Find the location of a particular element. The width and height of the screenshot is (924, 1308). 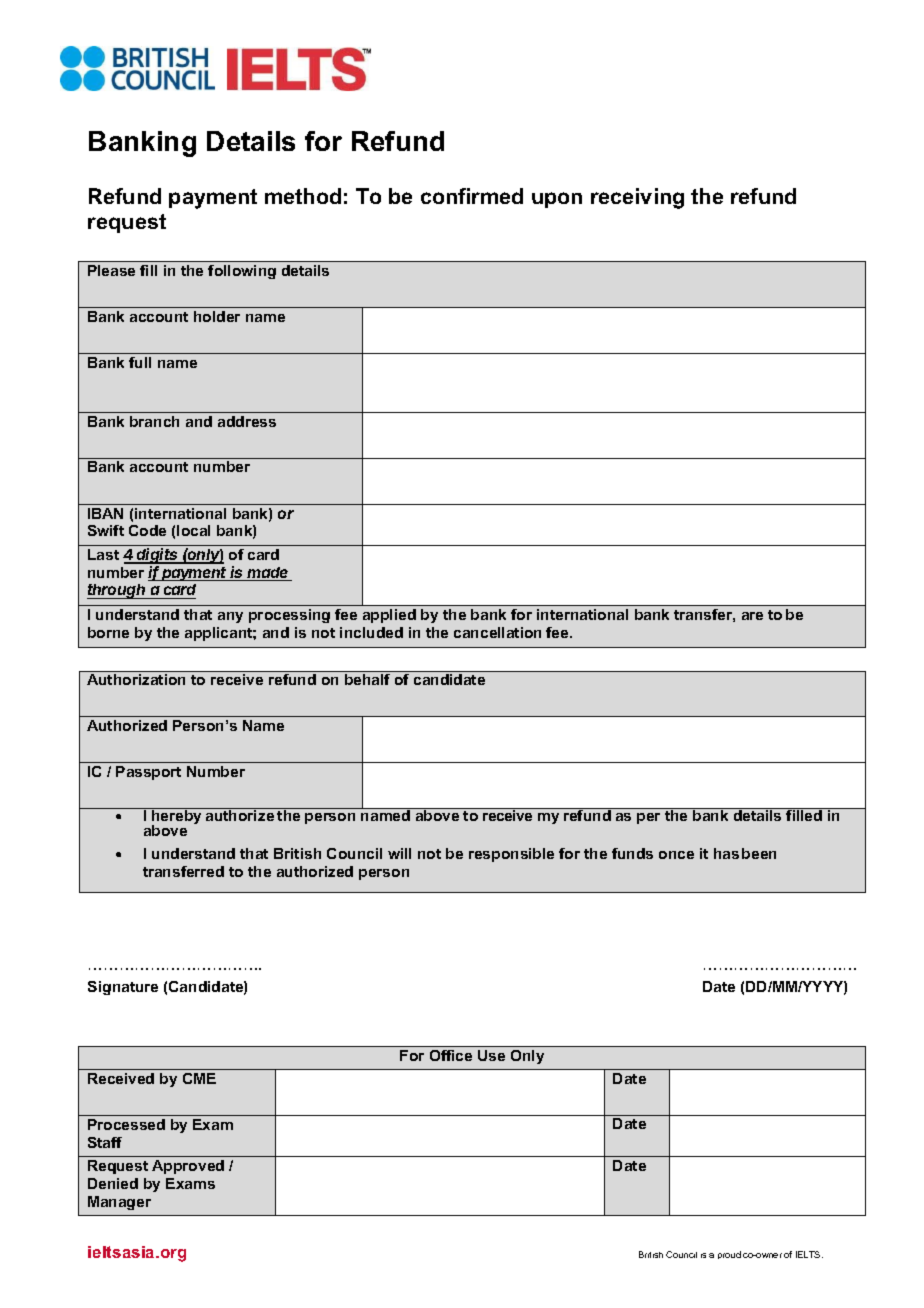

Passport is located at coordinates (148, 773).
